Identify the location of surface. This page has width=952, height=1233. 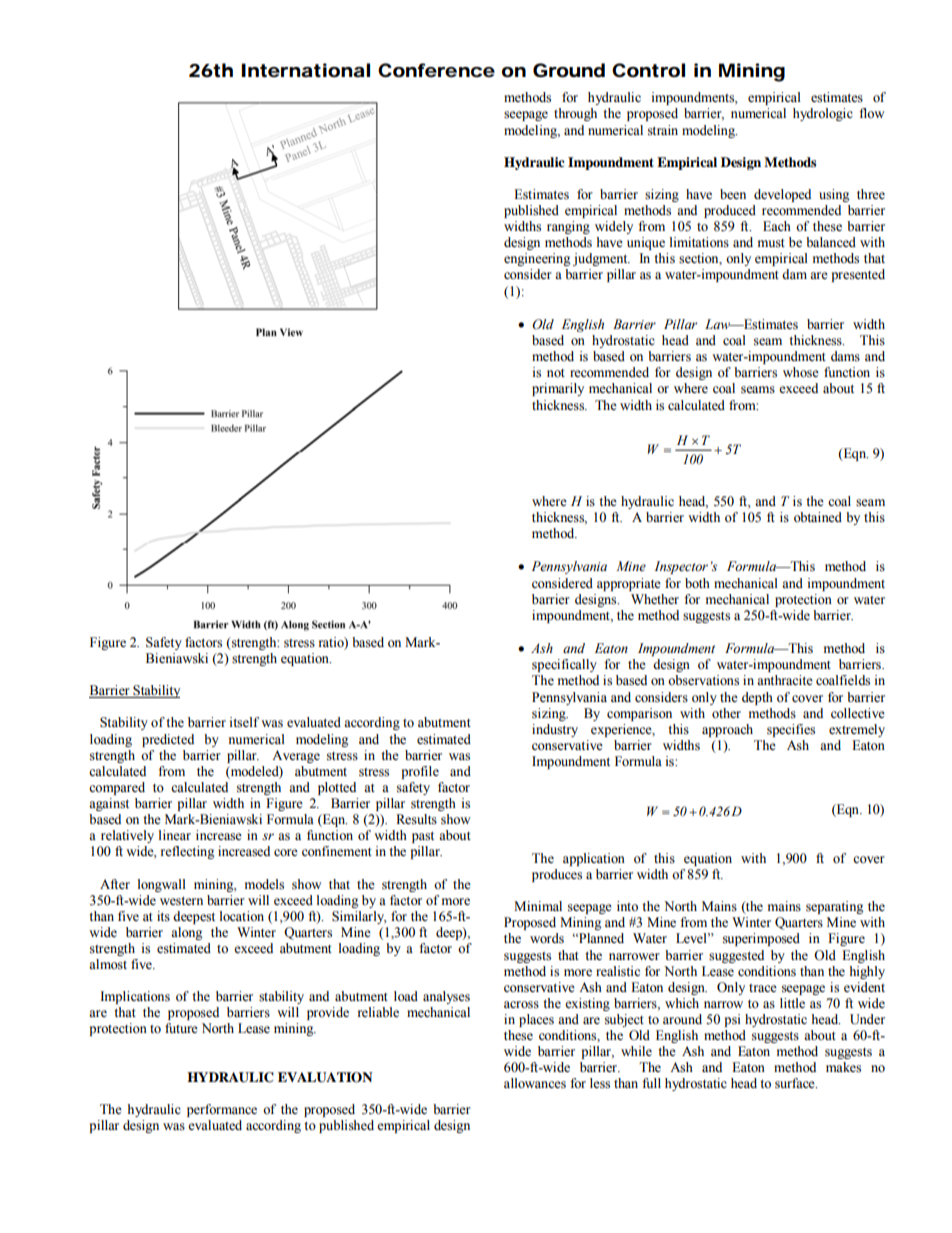
(796, 1083).
